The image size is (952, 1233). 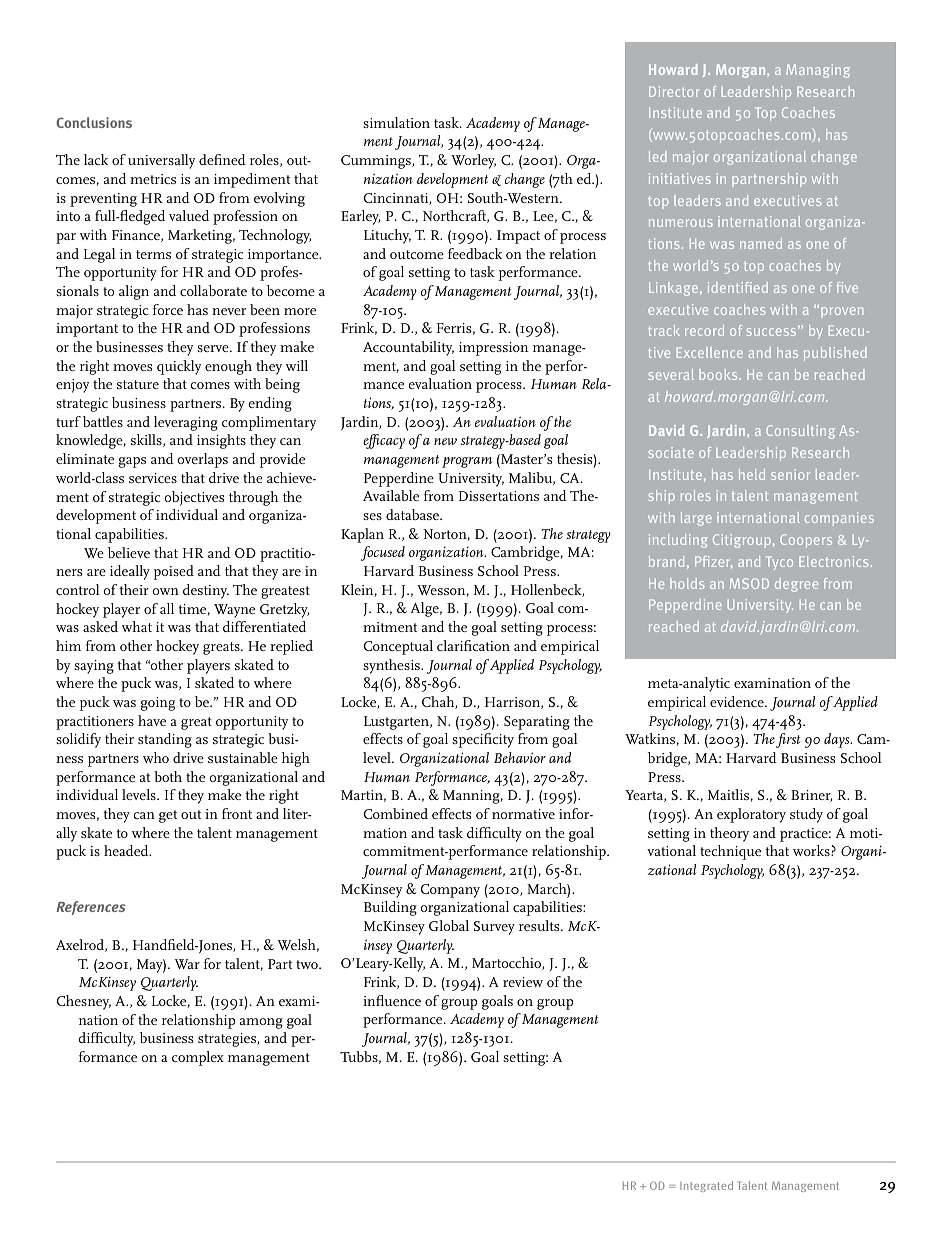 What do you see at coordinates (818, 71) in the page?
I see `Managing` at bounding box center [818, 71].
